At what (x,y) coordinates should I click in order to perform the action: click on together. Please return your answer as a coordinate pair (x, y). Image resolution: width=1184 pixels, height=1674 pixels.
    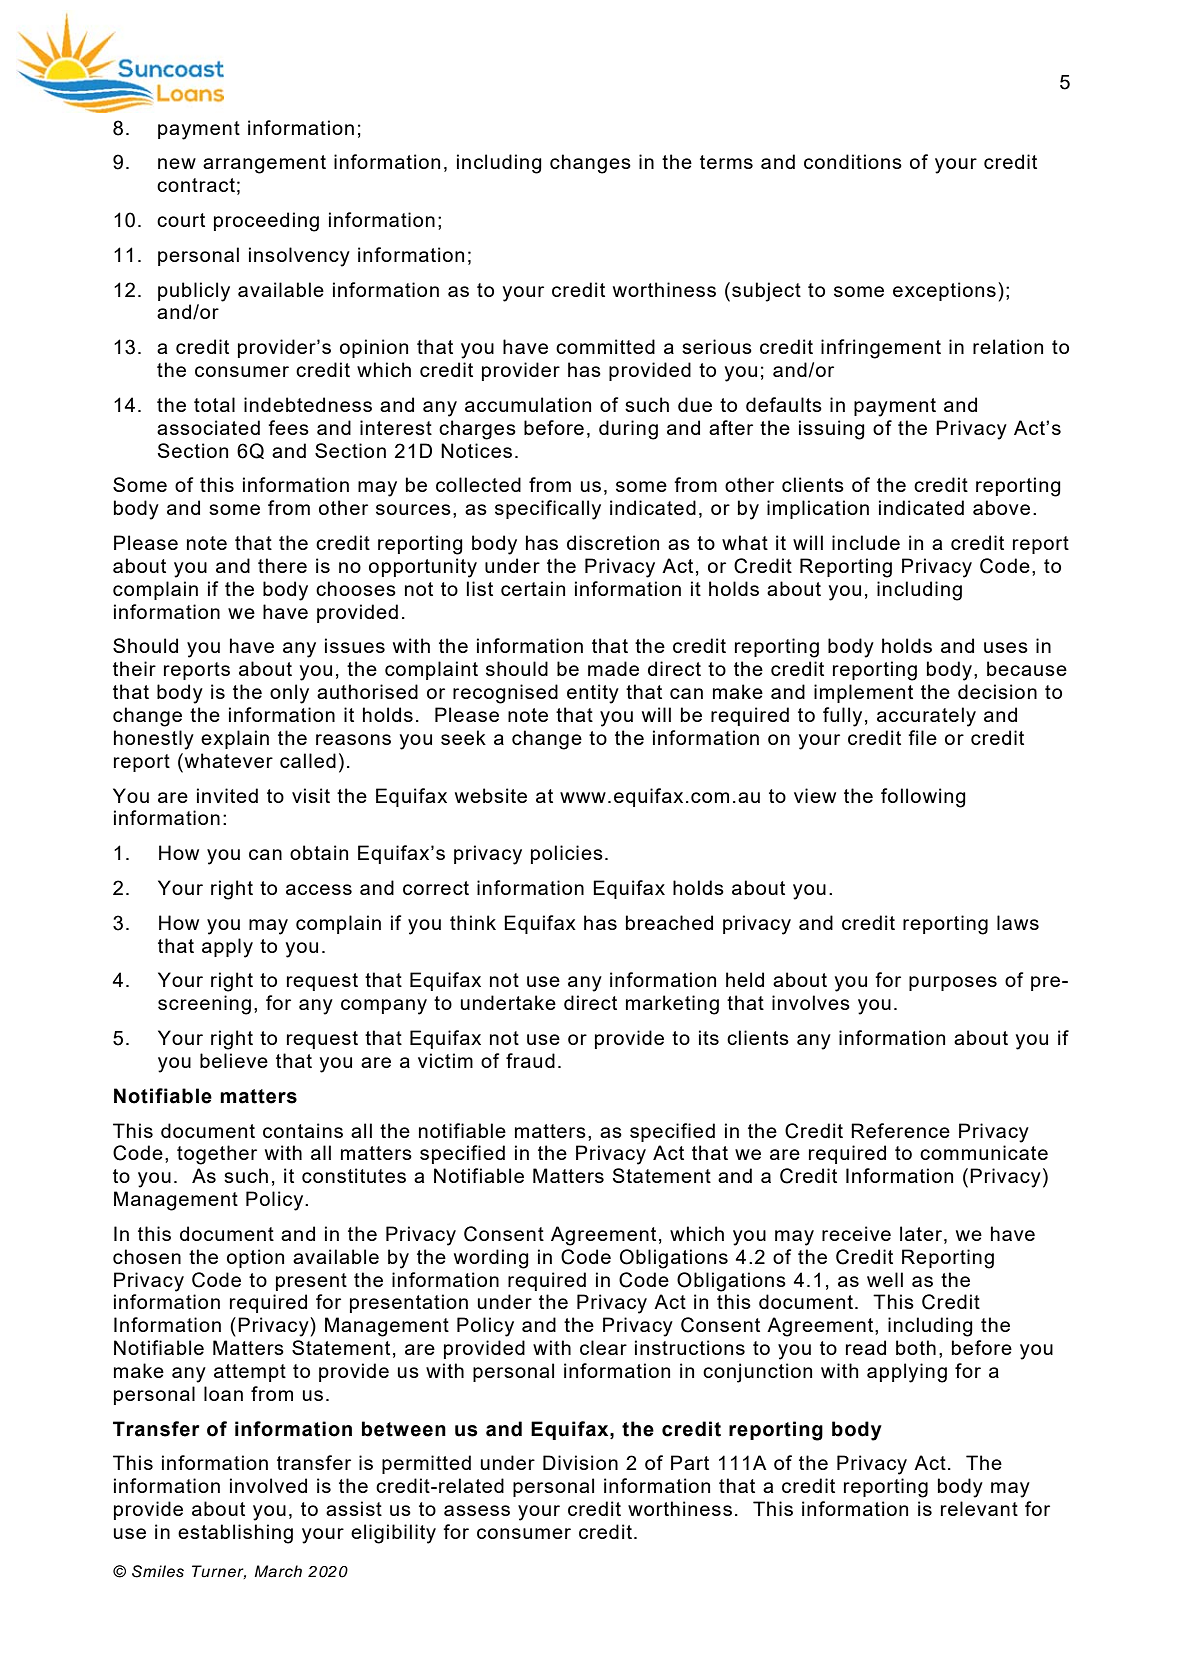
    Looking at the image, I should click on (217, 1155).
